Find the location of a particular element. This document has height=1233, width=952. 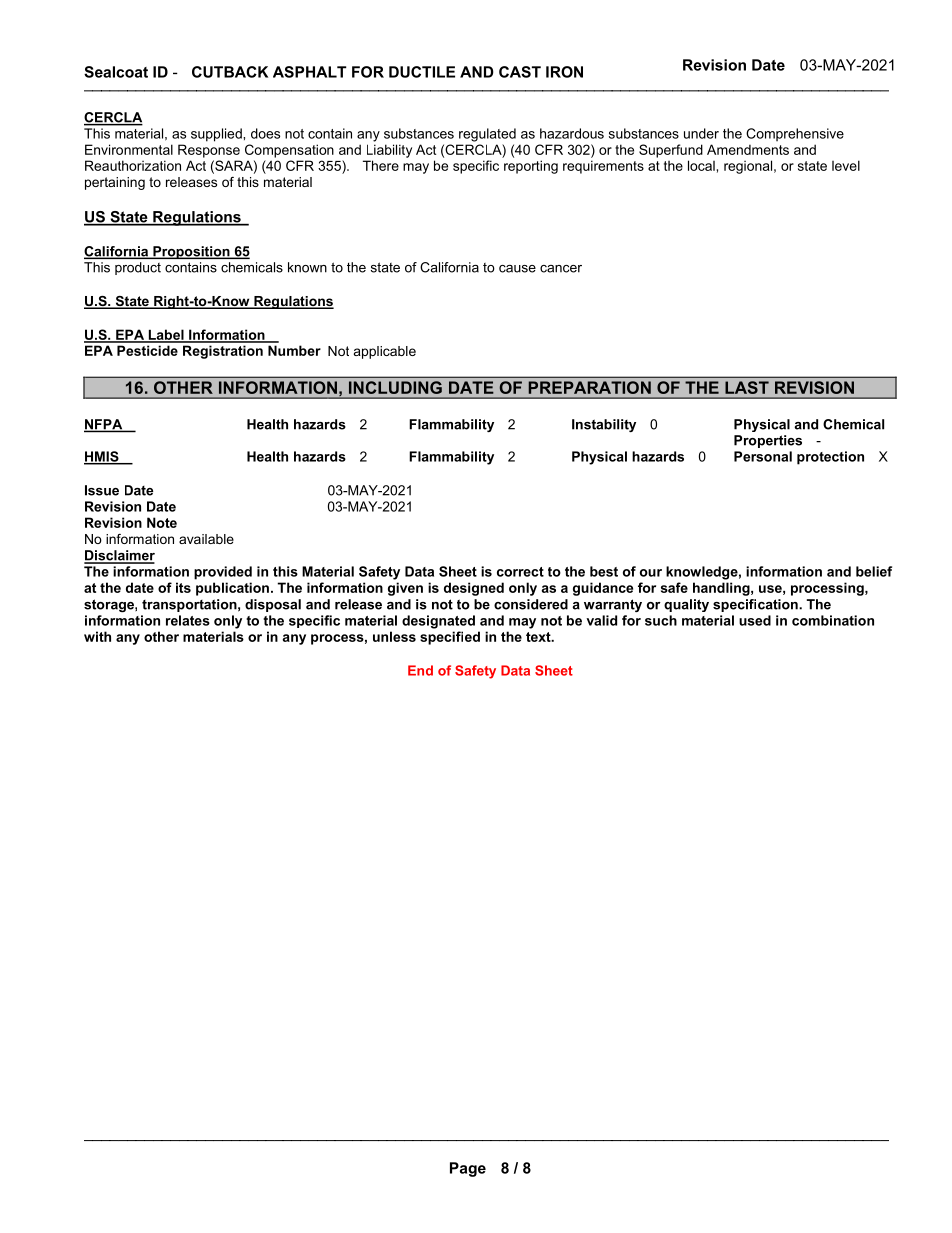

such is located at coordinates (661, 620).
